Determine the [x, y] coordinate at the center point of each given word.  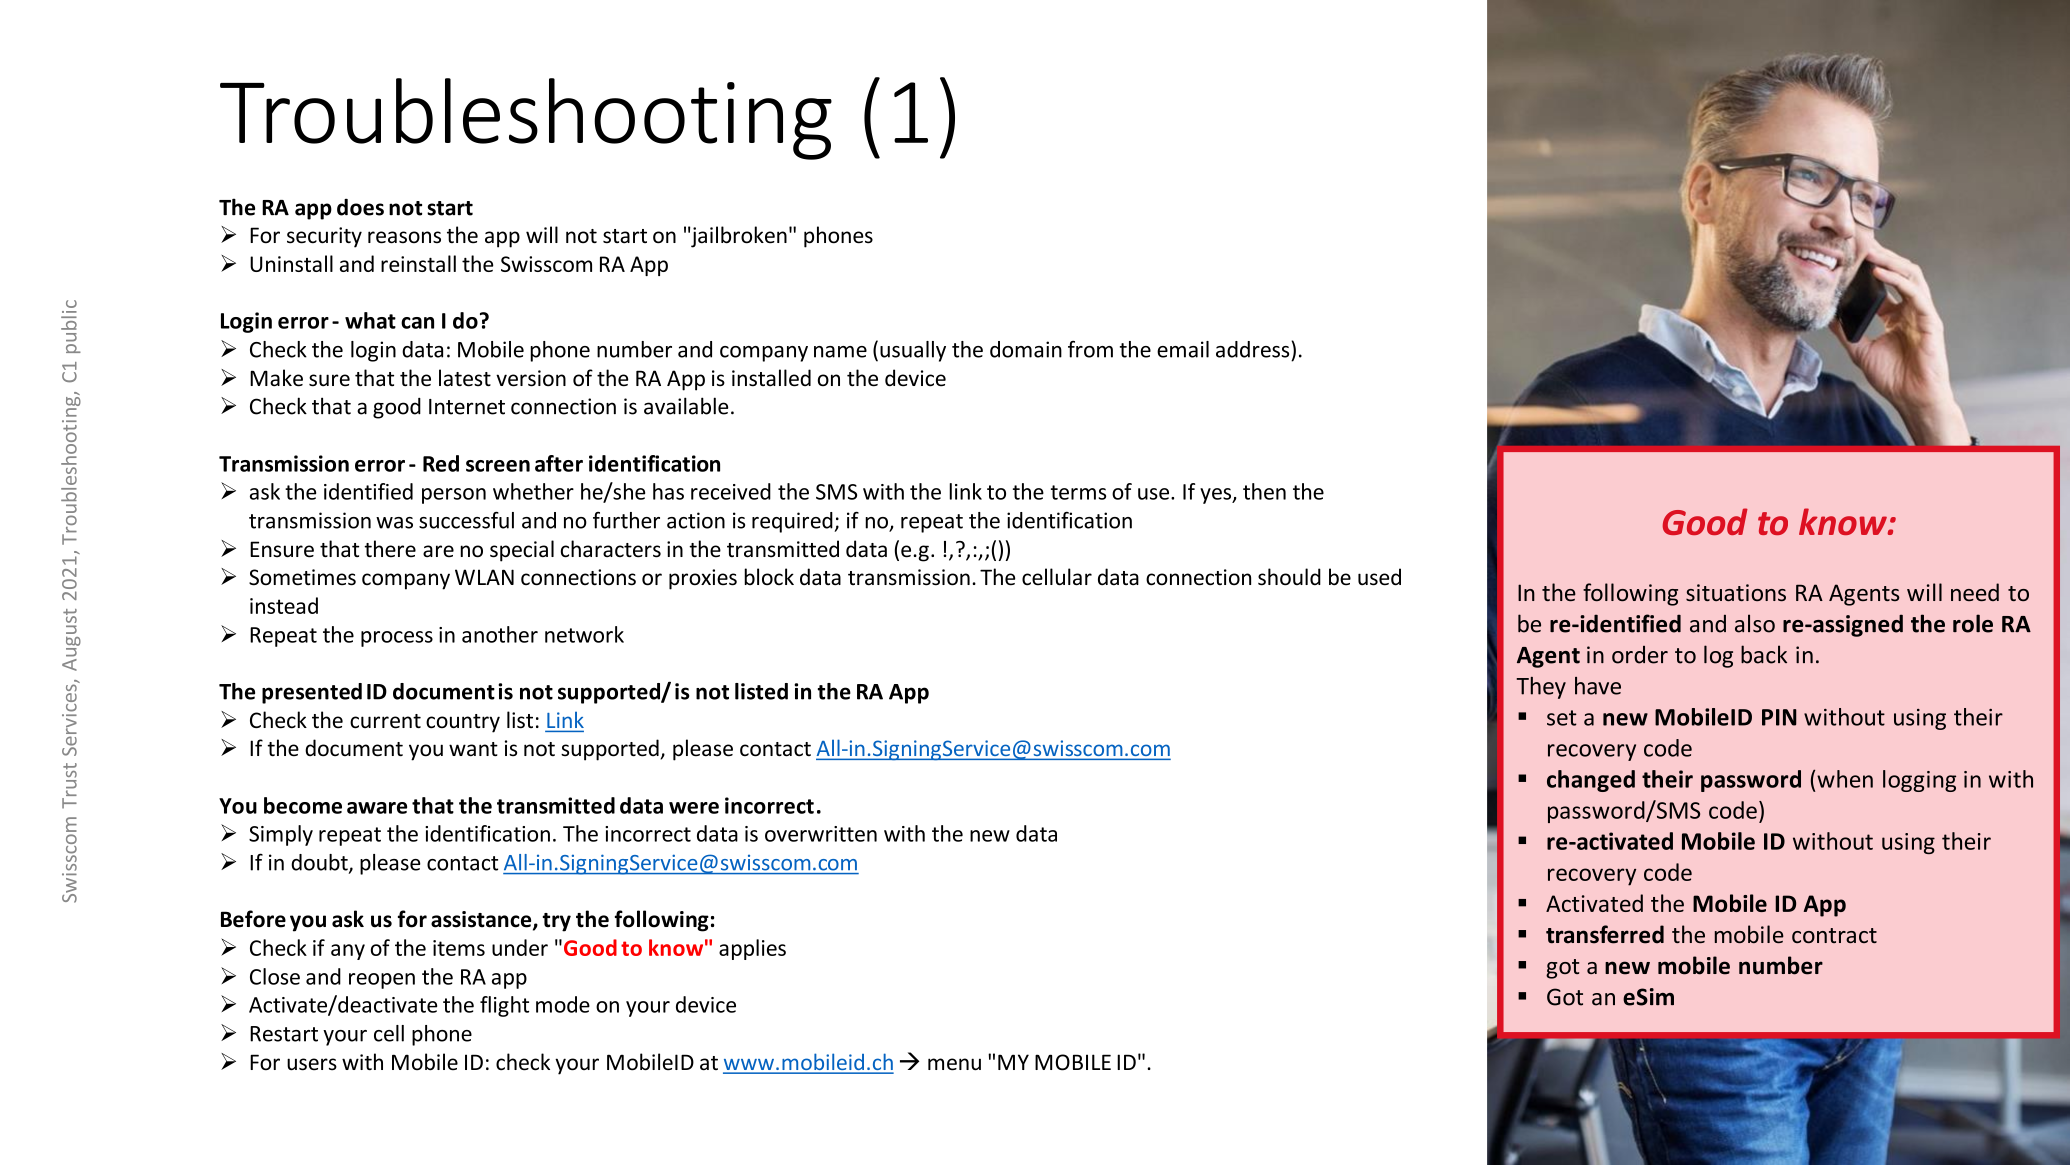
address [1254, 349]
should [1289, 577]
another [500, 634]
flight [504, 1006]
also [1755, 623]
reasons [404, 237]
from [1090, 349]
